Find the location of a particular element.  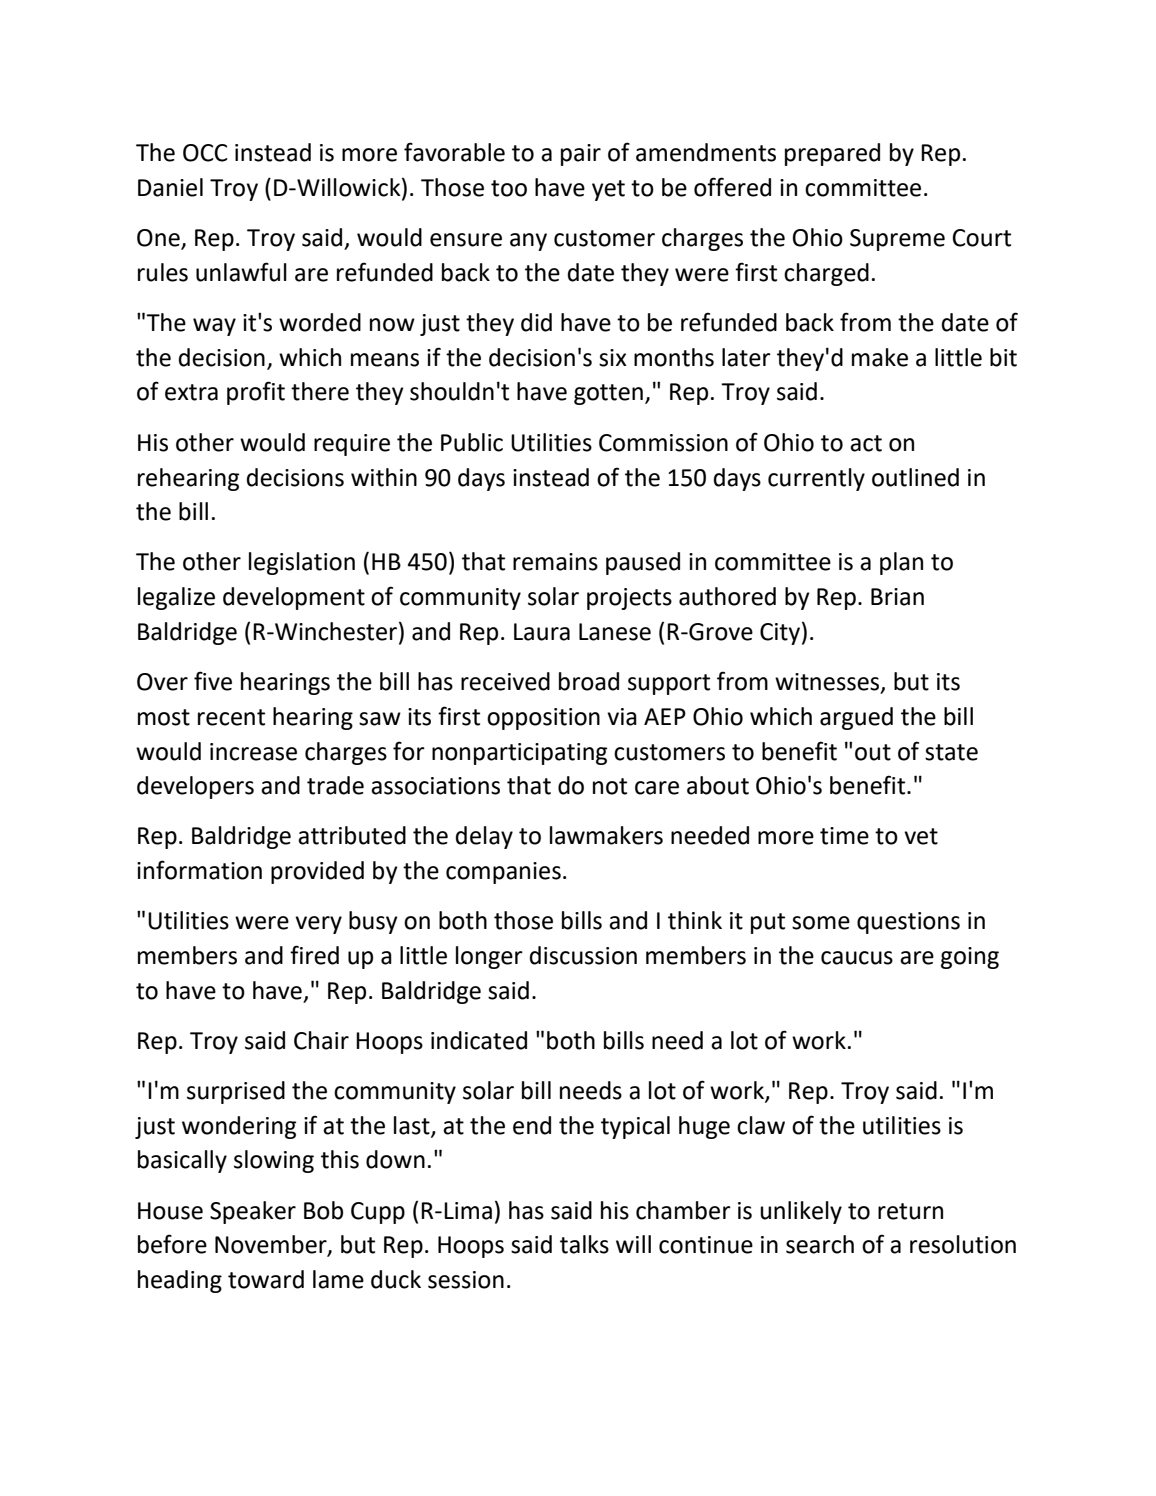

November is located at coordinates (272, 1245).
